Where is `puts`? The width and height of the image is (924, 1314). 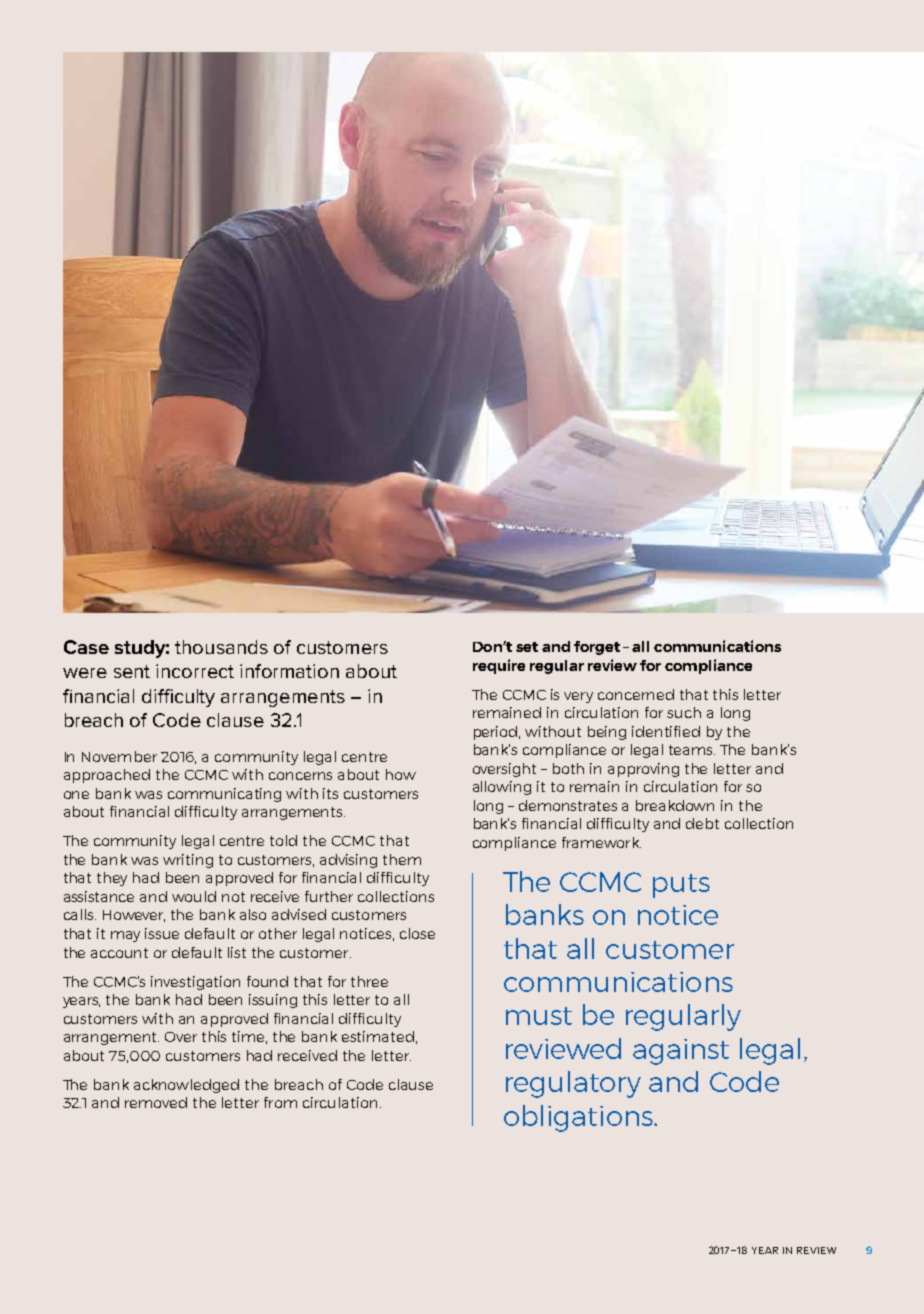 puts is located at coordinates (681, 886).
